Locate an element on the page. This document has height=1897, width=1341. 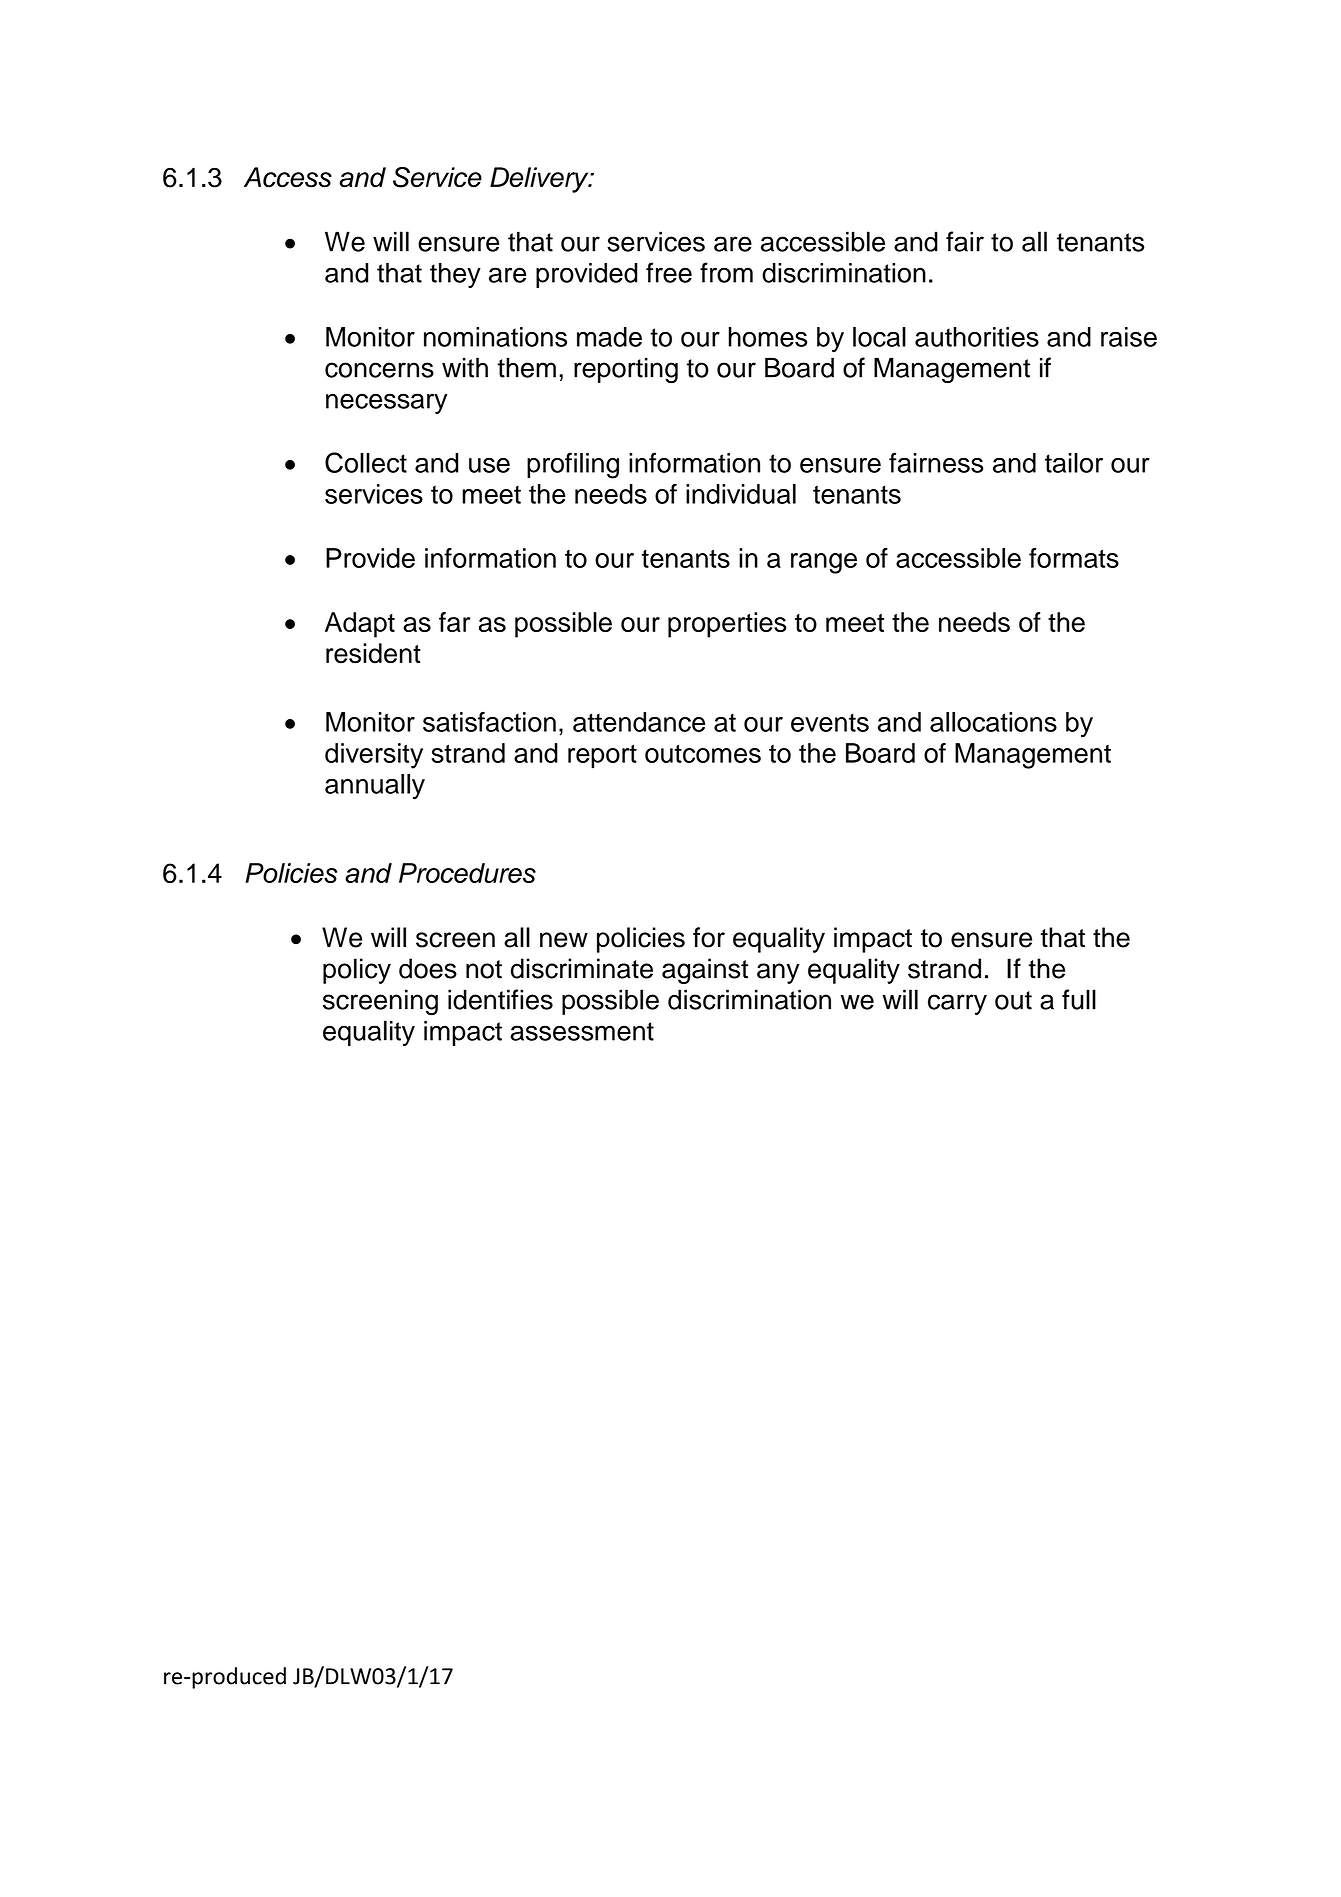
from is located at coordinates (726, 272).
